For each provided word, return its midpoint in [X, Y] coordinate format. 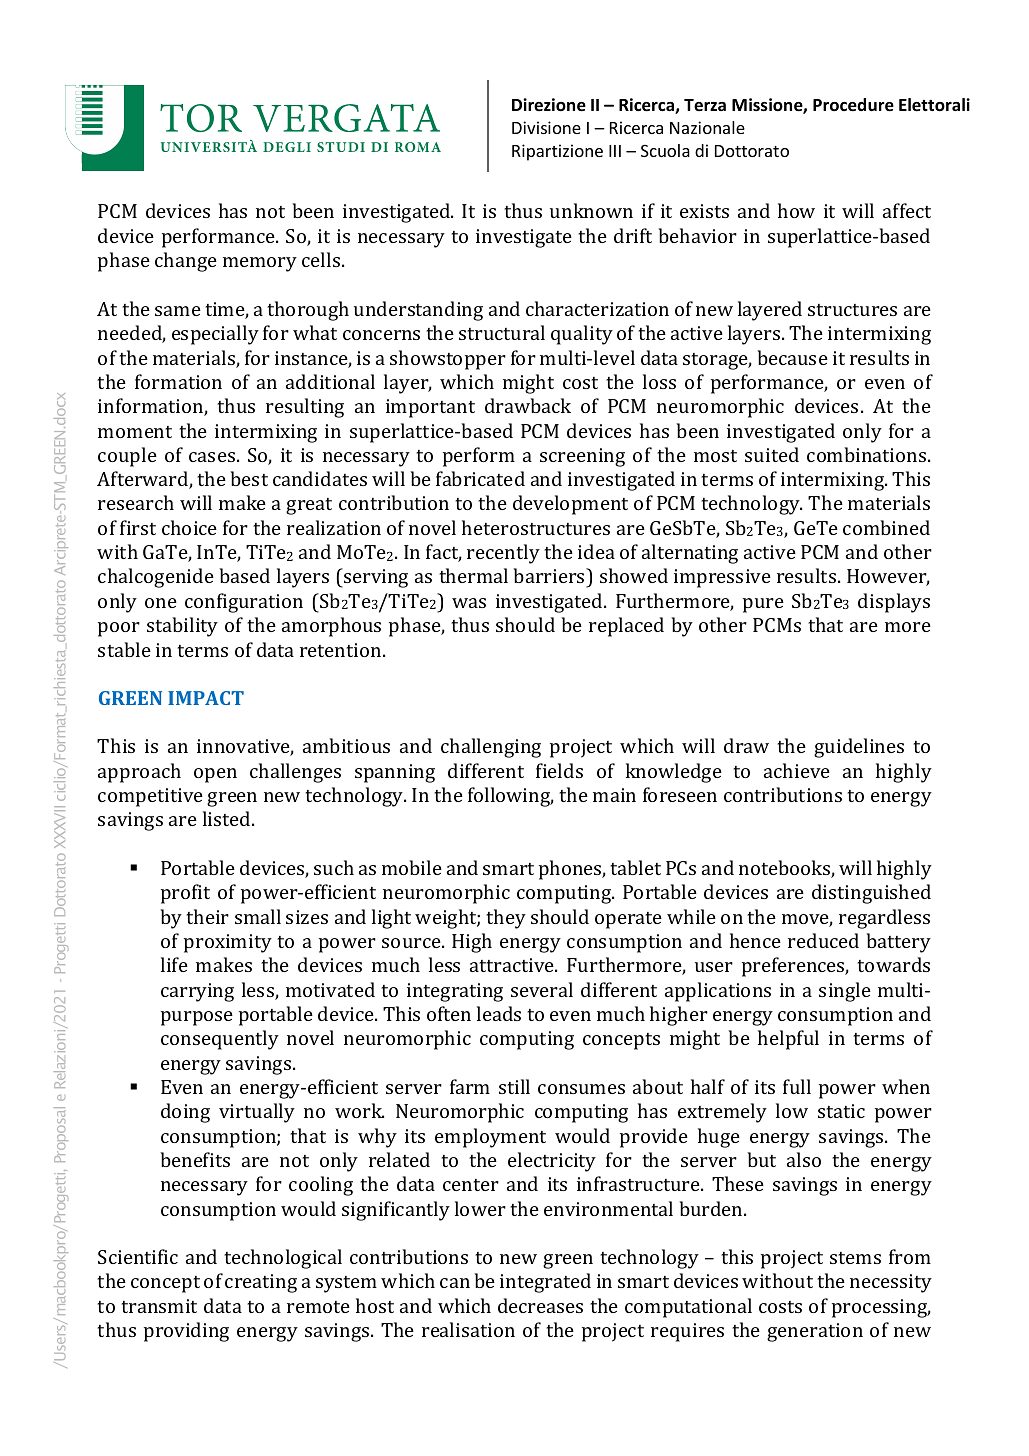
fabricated [480, 478]
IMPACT [206, 698]
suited [772, 454]
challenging [491, 748]
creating [261, 1283]
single [845, 992]
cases [212, 457]
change [186, 262]
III [615, 151]
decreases [540, 1305]
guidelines [859, 748]
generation [815, 1332]
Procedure [853, 105]
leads [499, 1013]
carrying [197, 992]
